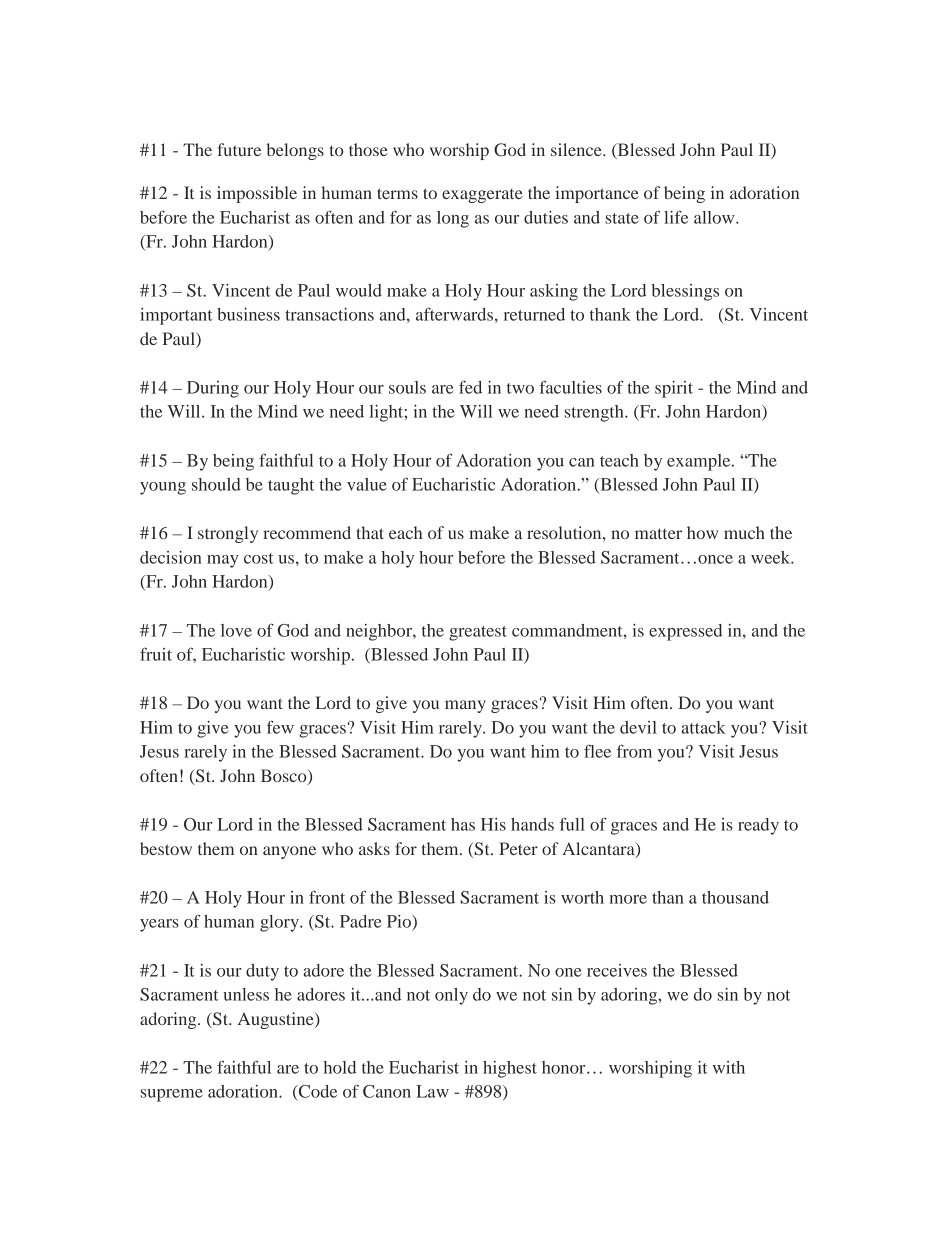 This image has height=1233, width=952. Describe the element at coordinates (432, 1091) in the image. I see `Law` at that location.
